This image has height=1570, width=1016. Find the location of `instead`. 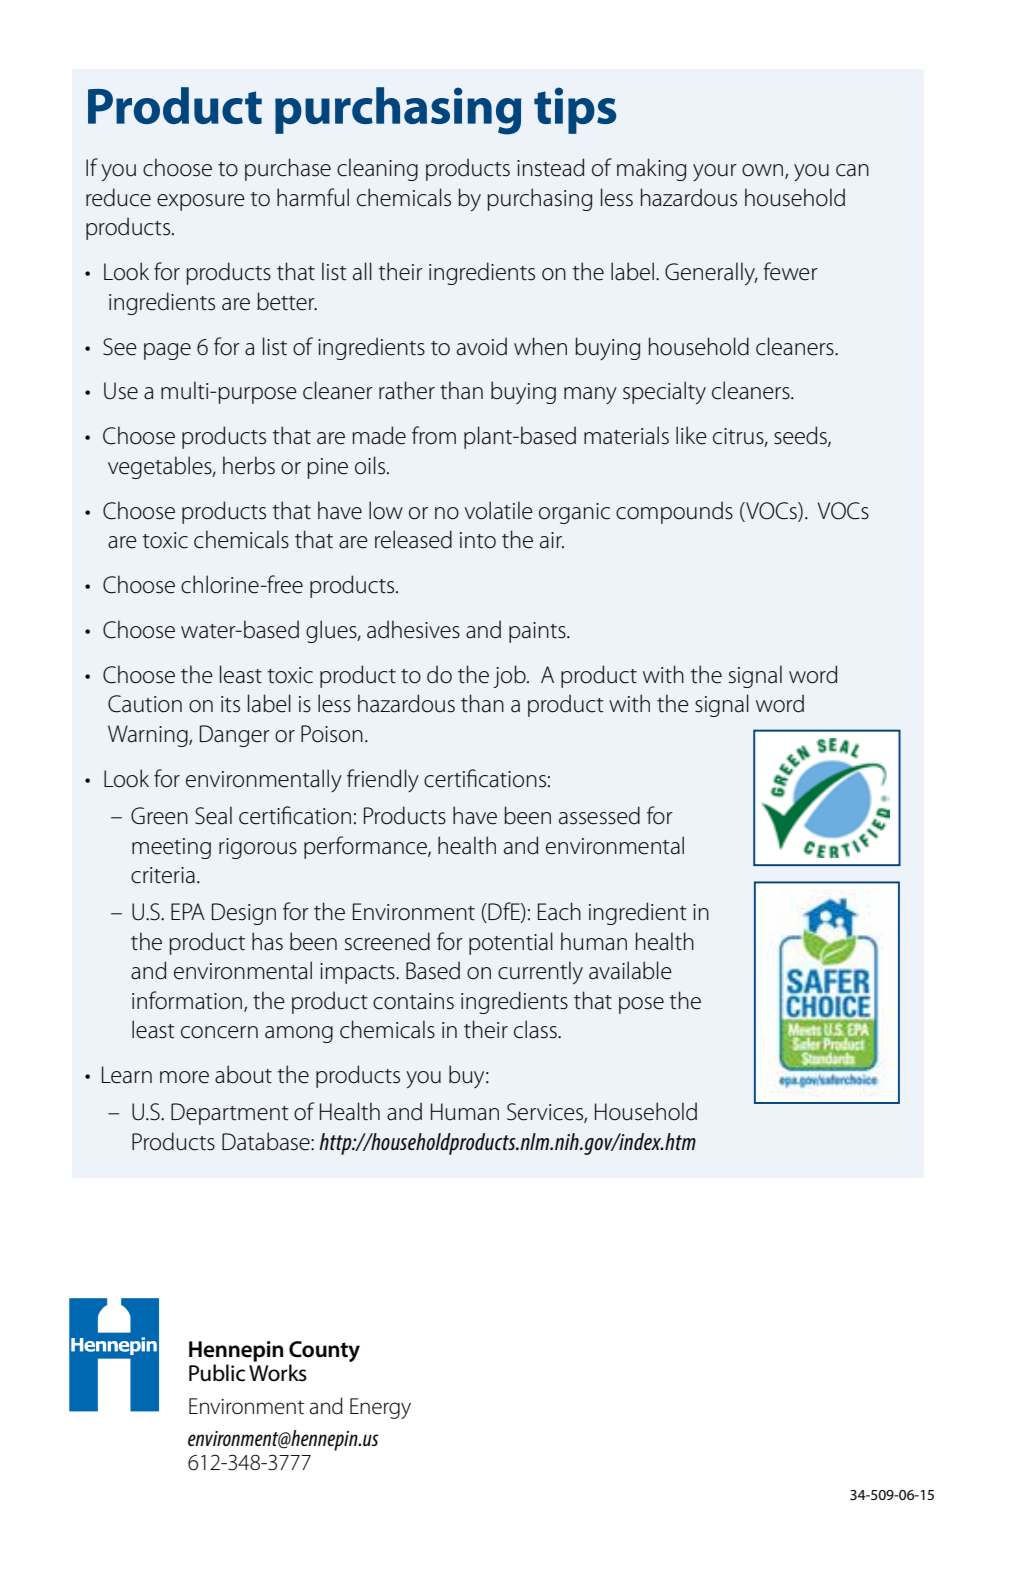

instead is located at coordinates (550, 167).
